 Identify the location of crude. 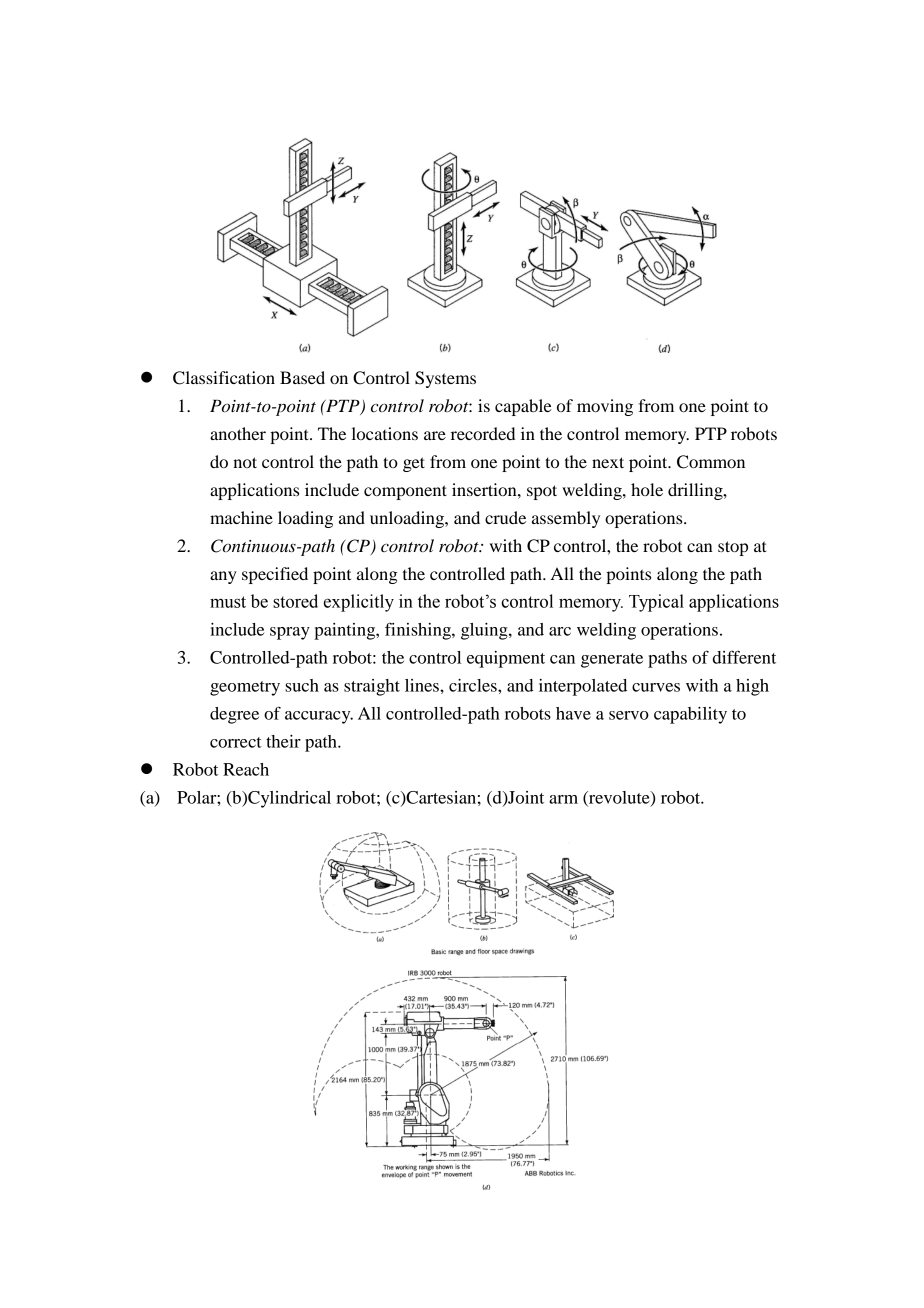
(505, 517).
